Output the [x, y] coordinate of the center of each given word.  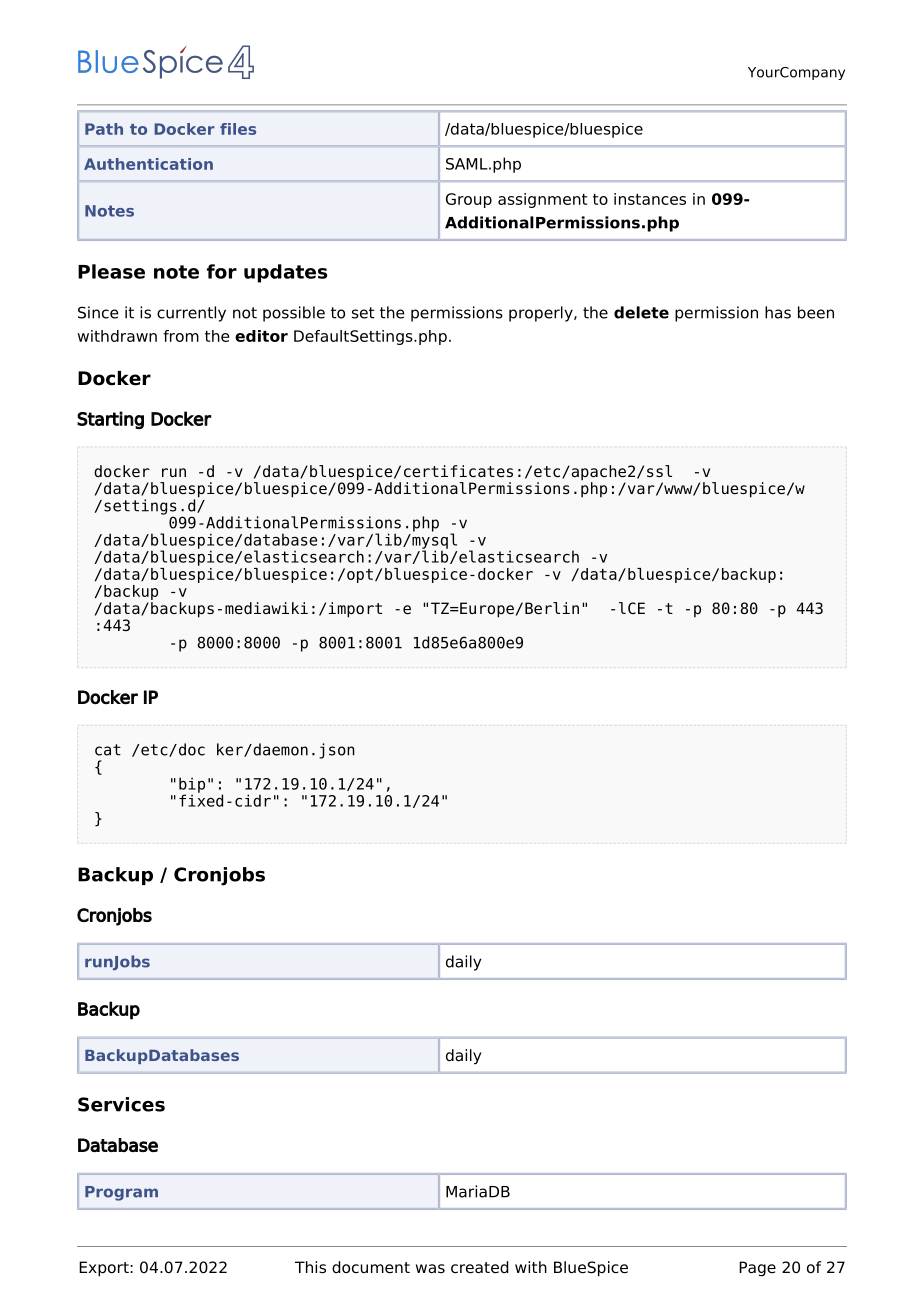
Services [121, 1104]
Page [757, 1269]
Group [469, 200]
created [480, 1267]
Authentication [148, 164]
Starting [110, 420]
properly [542, 314]
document [371, 1267]
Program [121, 1193]
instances [650, 199]
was [430, 1268]
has [778, 312]
